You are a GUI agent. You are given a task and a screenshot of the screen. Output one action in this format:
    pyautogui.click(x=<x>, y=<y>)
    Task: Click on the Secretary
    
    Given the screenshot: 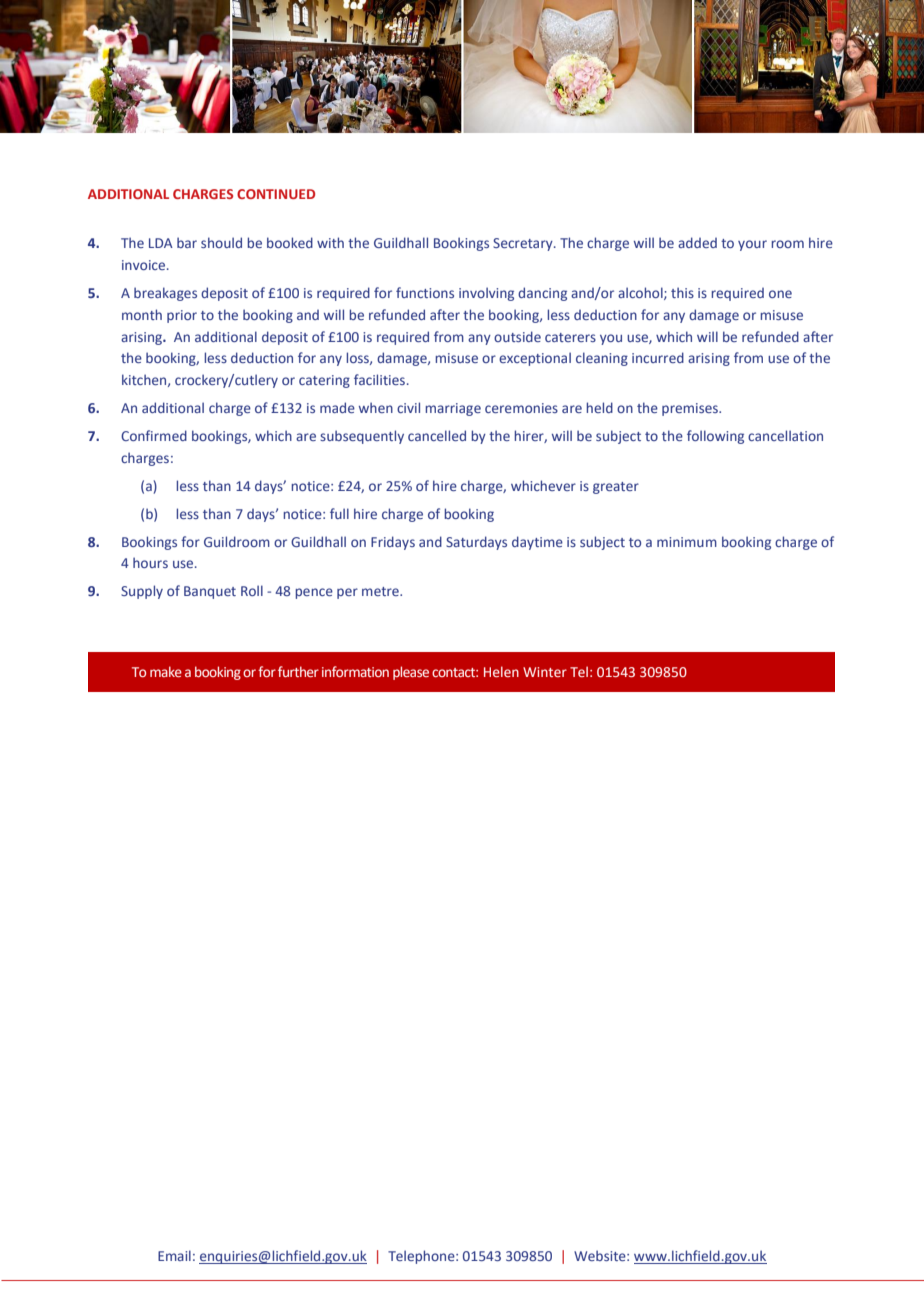 What is the action you would take?
    pyautogui.click(x=524, y=244)
